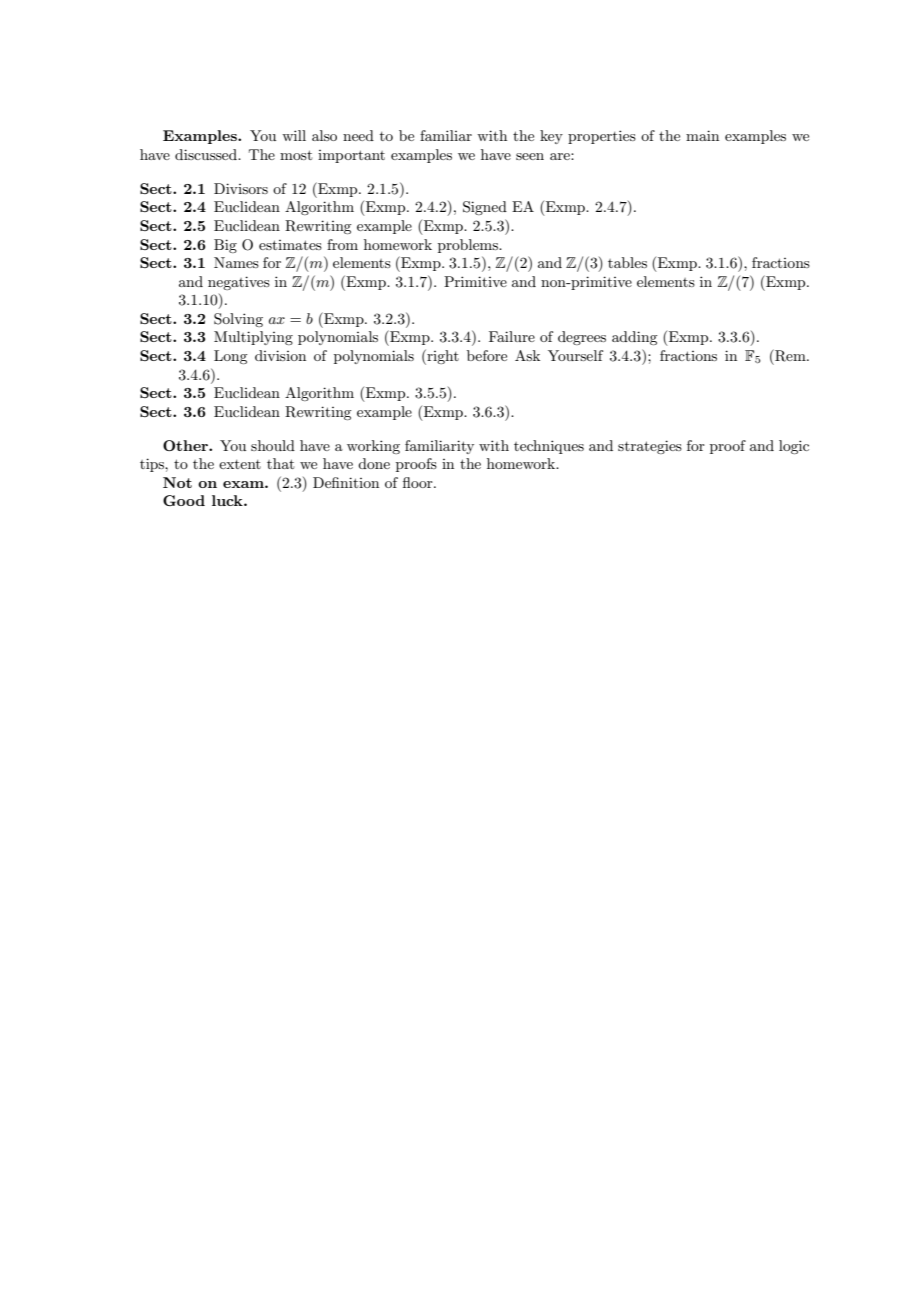 The width and height of the screenshot is (924, 1308). I want to click on luck, so click(228, 500).
